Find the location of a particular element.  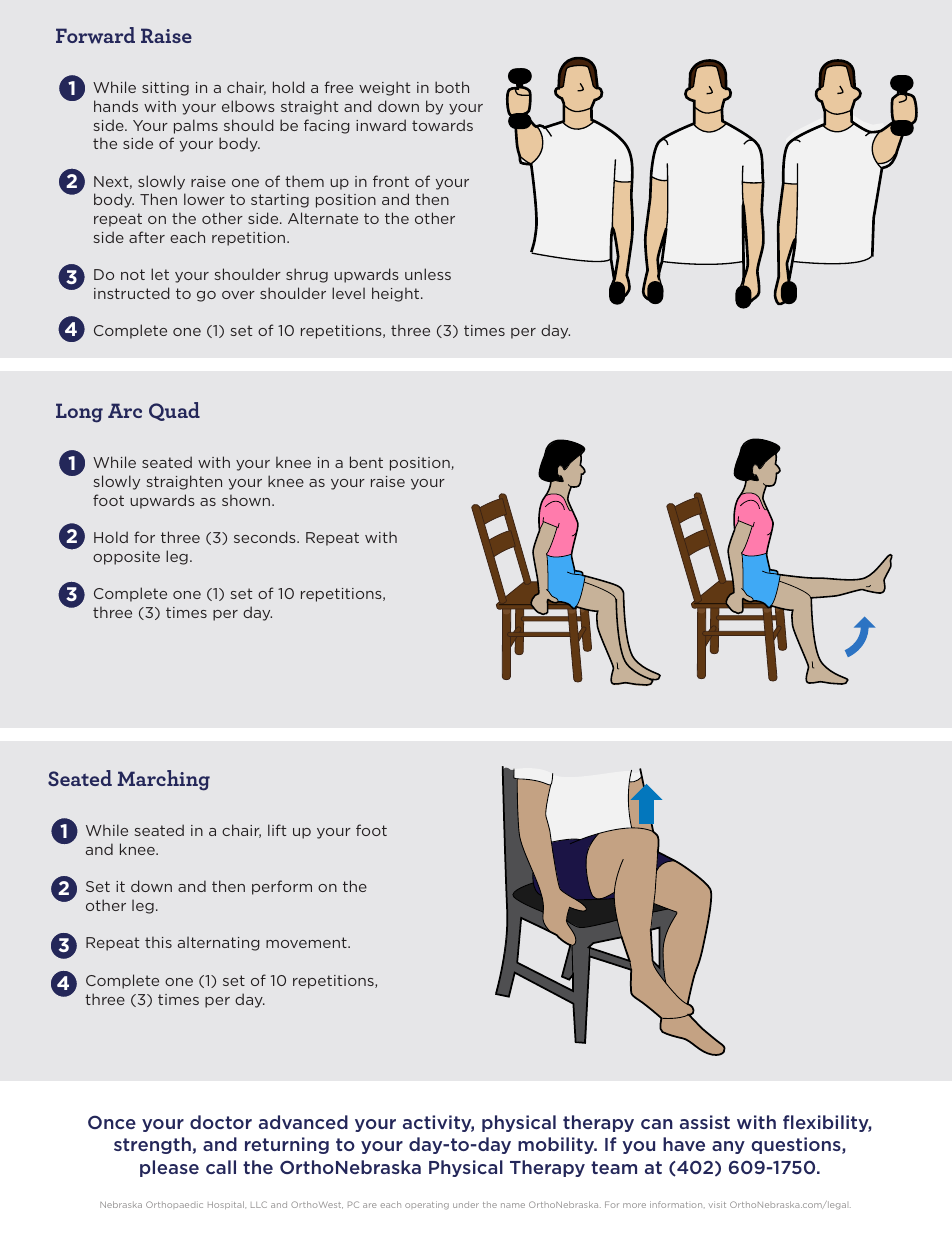

please is located at coordinates (169, 1168).
